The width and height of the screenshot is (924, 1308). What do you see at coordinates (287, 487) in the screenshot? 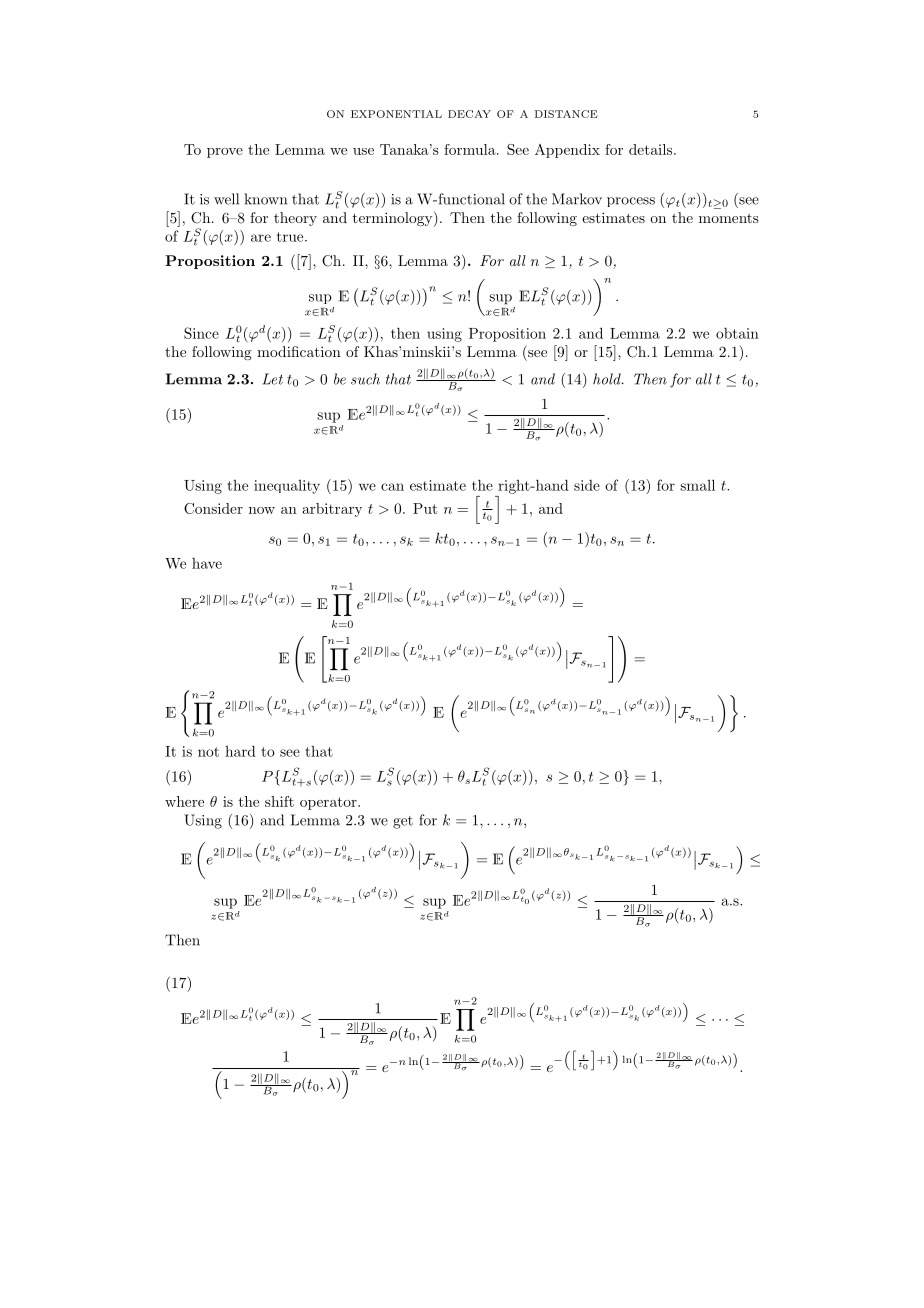
I see `inequality` at bounding box center [287, 487].
